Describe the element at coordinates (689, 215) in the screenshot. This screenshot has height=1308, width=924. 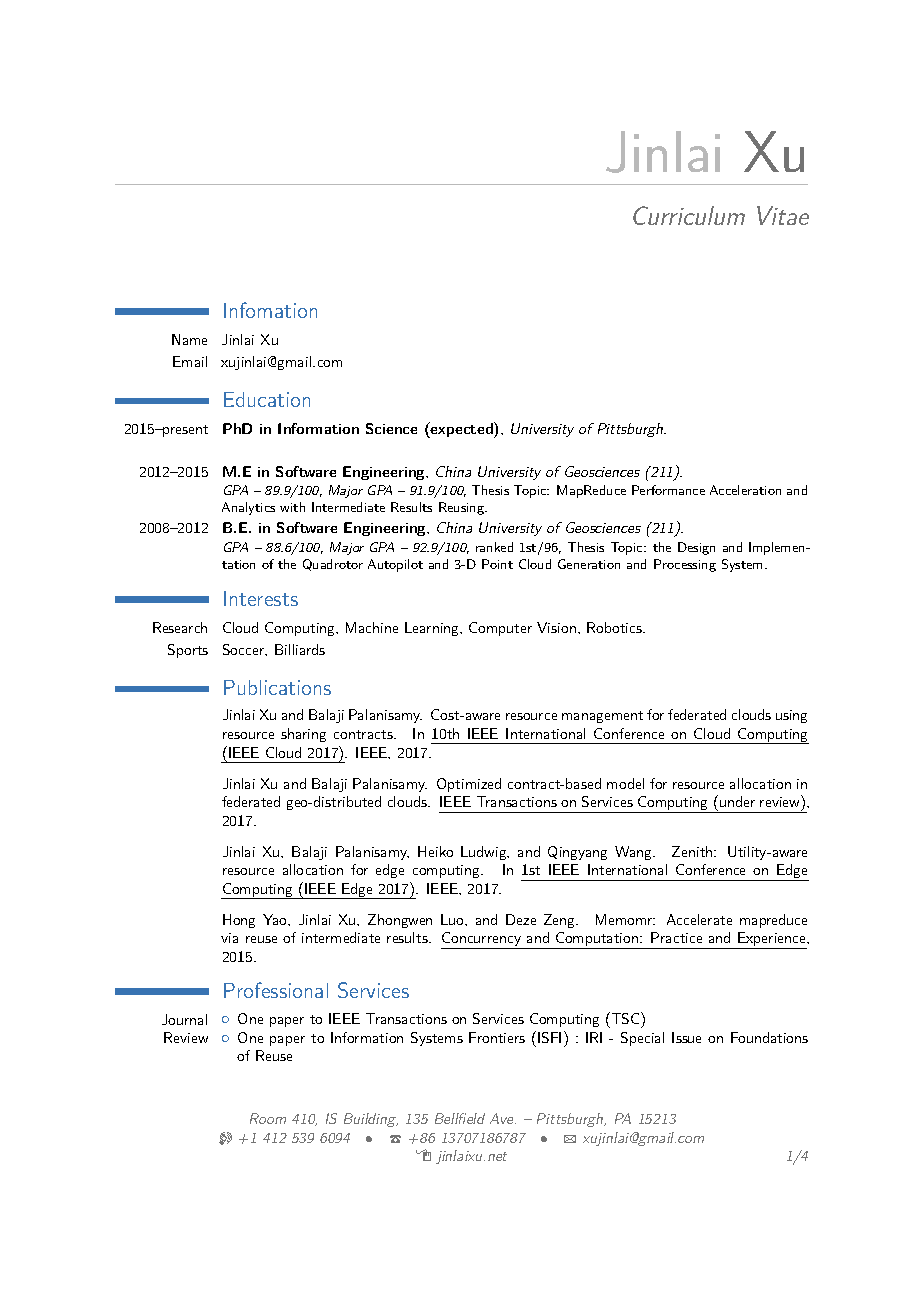
I see `Curriculum` at that location.
